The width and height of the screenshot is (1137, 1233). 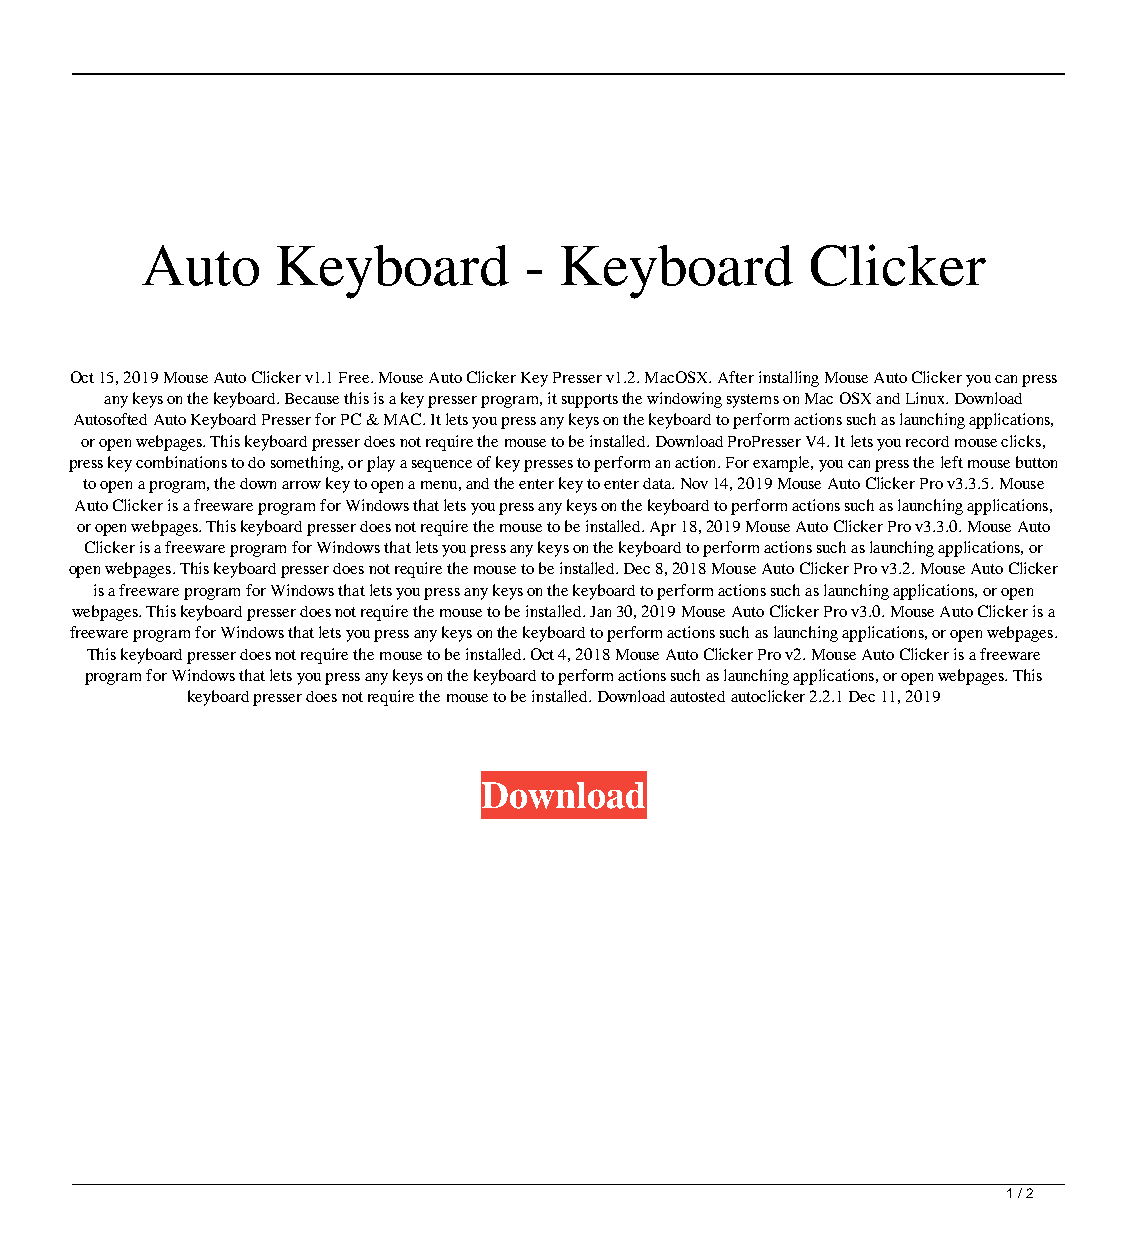 What do you see at coordinates (306, 464) in the screenshot?
I see `something` at bounding box center [306, 464].
